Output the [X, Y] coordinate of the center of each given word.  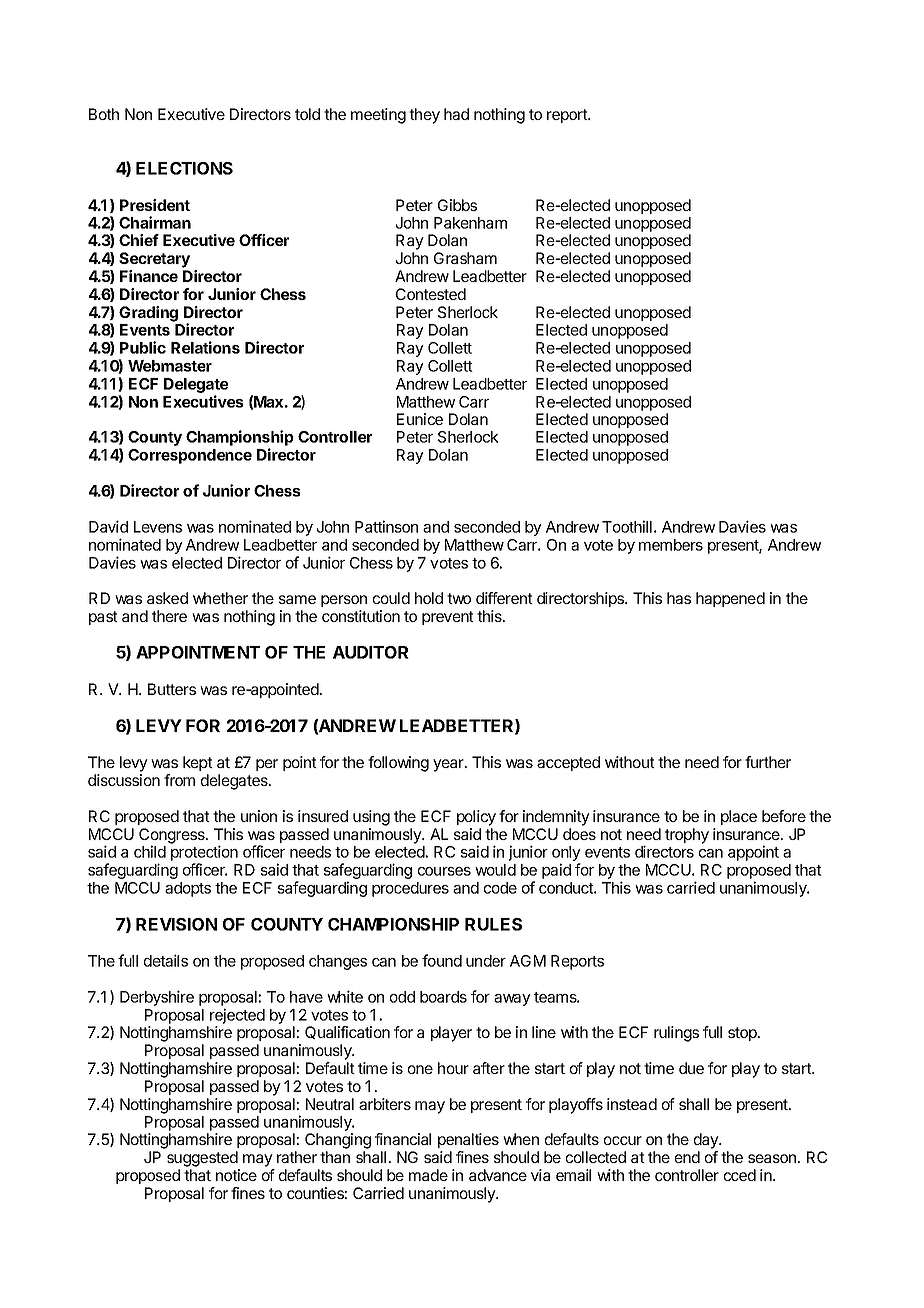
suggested [202, 1159]
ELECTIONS [184, 168]
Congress [173, 837]
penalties [468, 1140]
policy [476, 818]
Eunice [420, 419]
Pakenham [470, 223]
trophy [687, 836]
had [456, 114]
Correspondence [190, 456]
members [671, 545]
